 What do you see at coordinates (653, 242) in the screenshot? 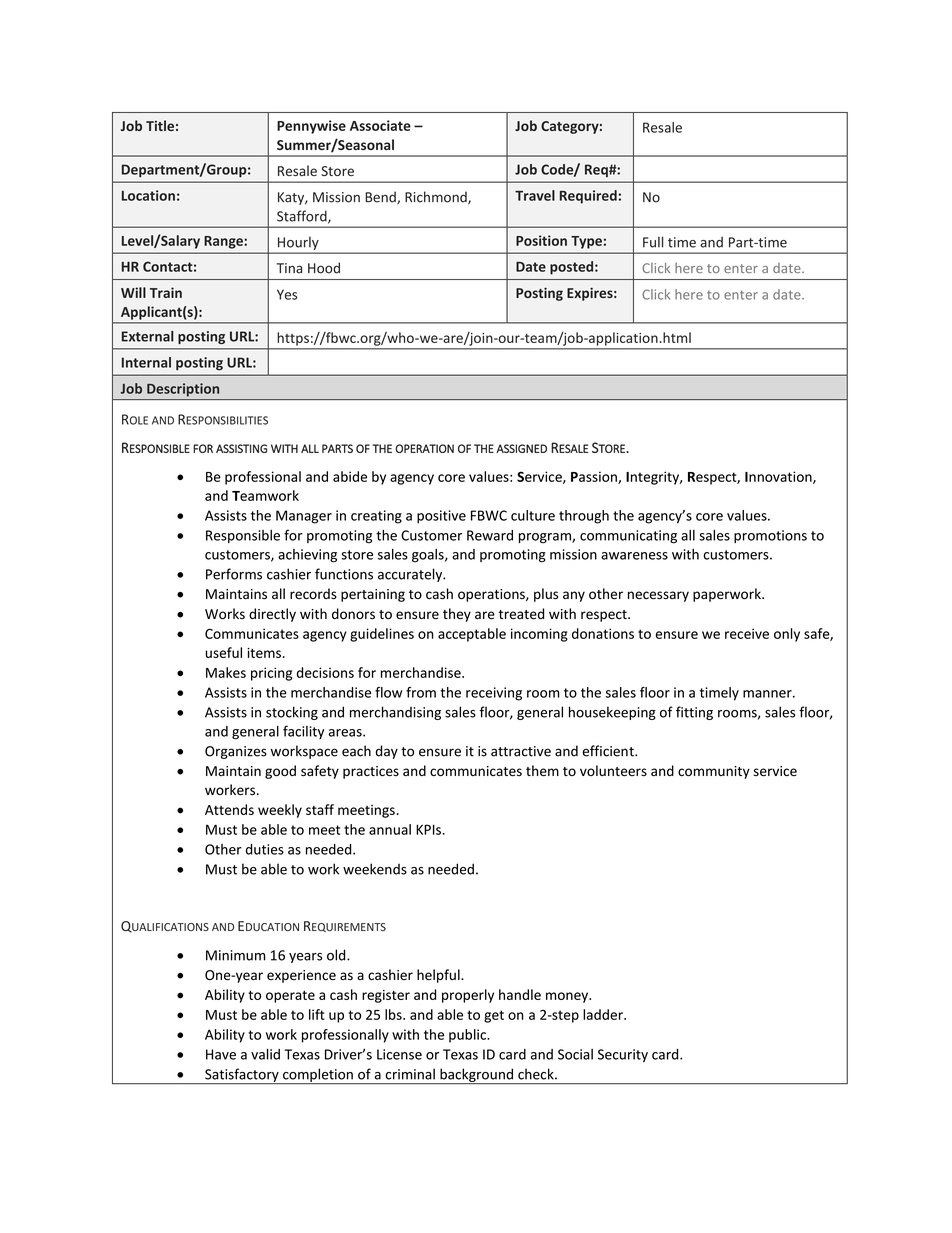
I see `Full` at bounding box center [653, 242].
